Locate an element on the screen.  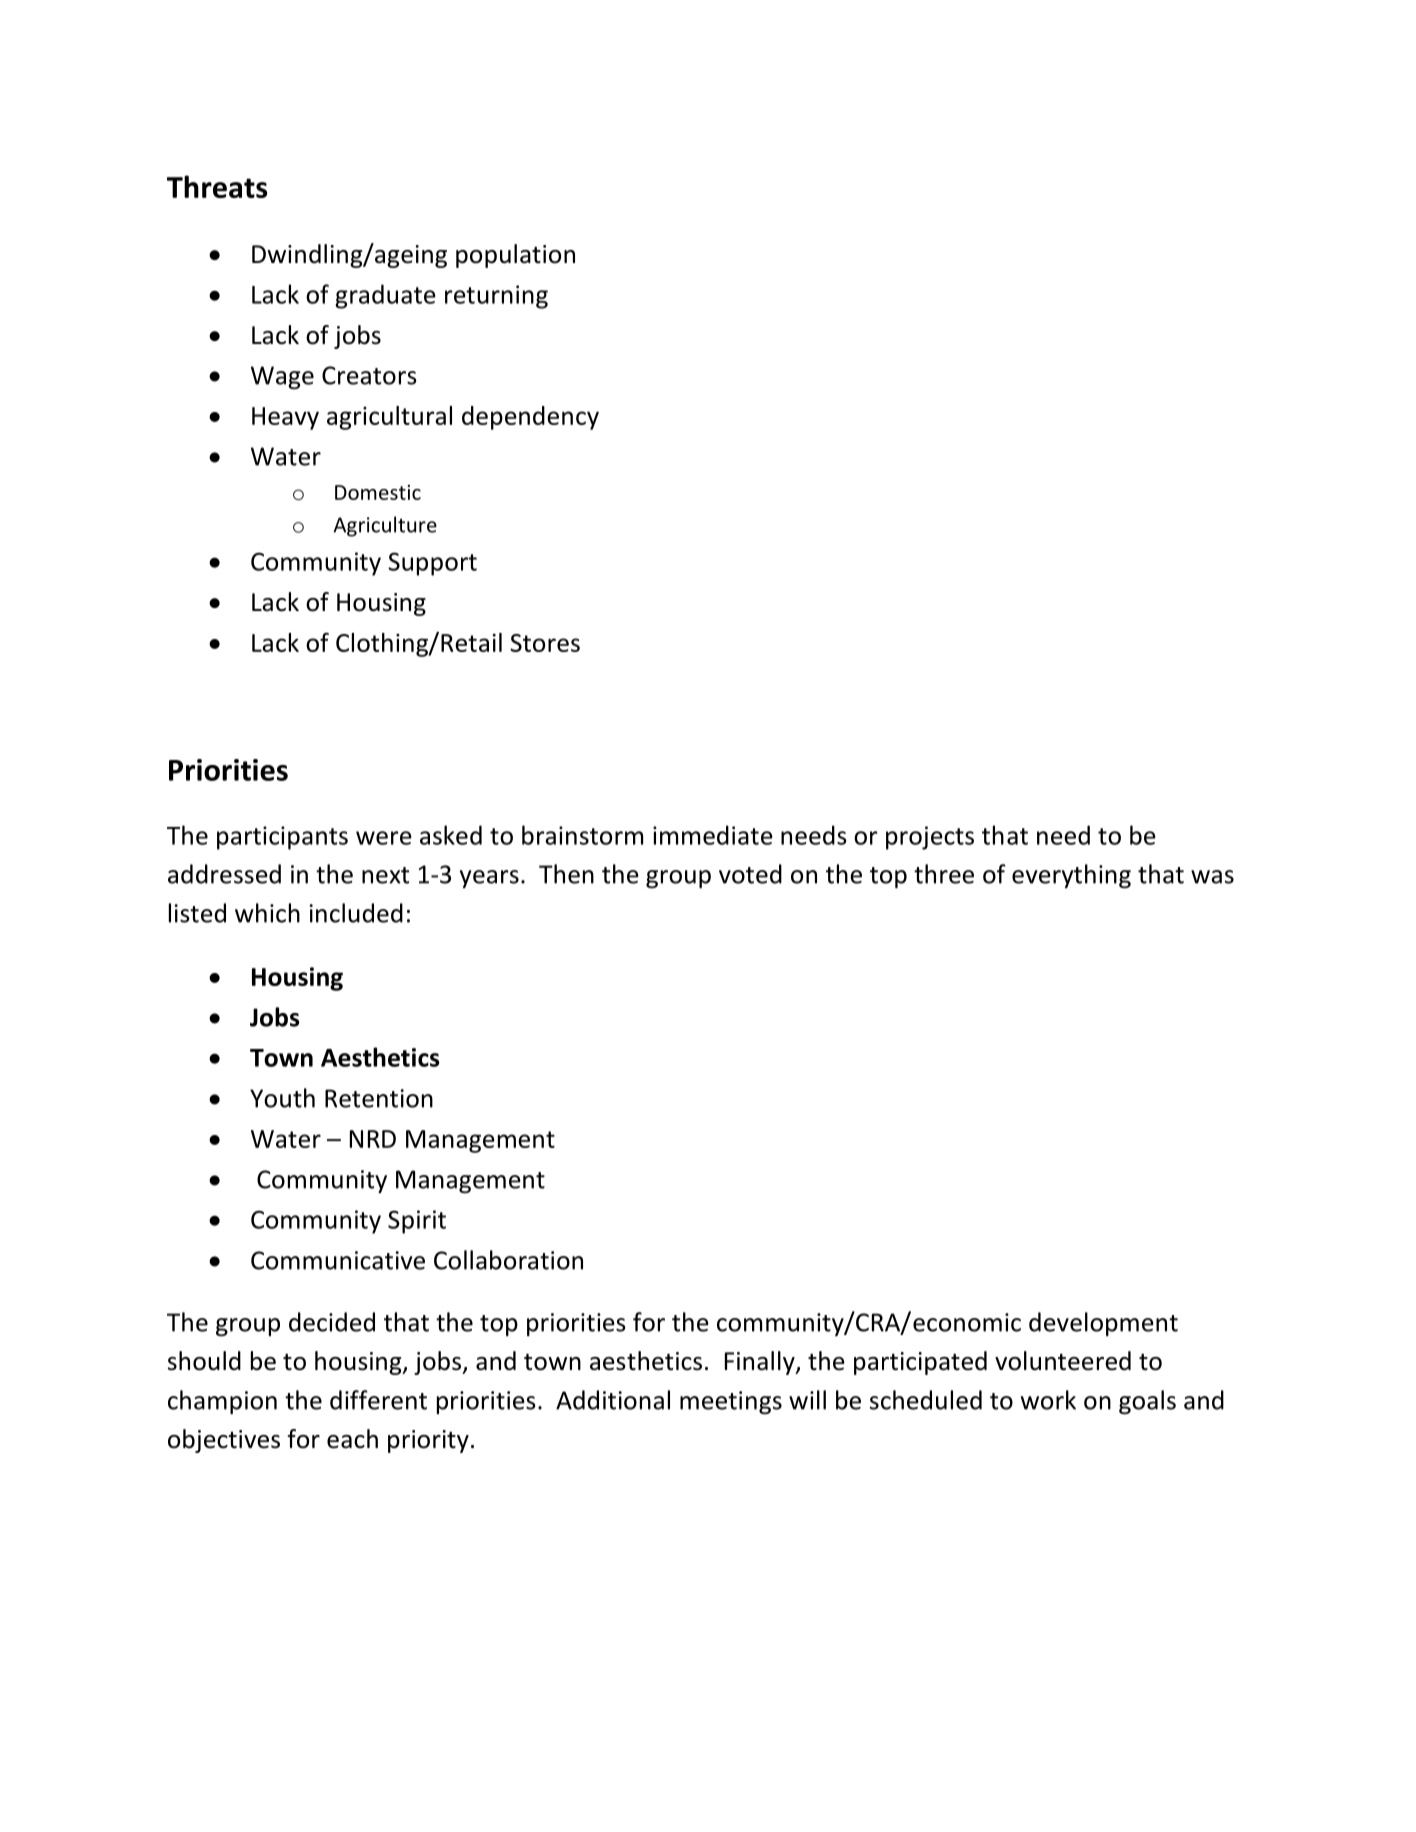
Support is located at coordinates (432, 564).
